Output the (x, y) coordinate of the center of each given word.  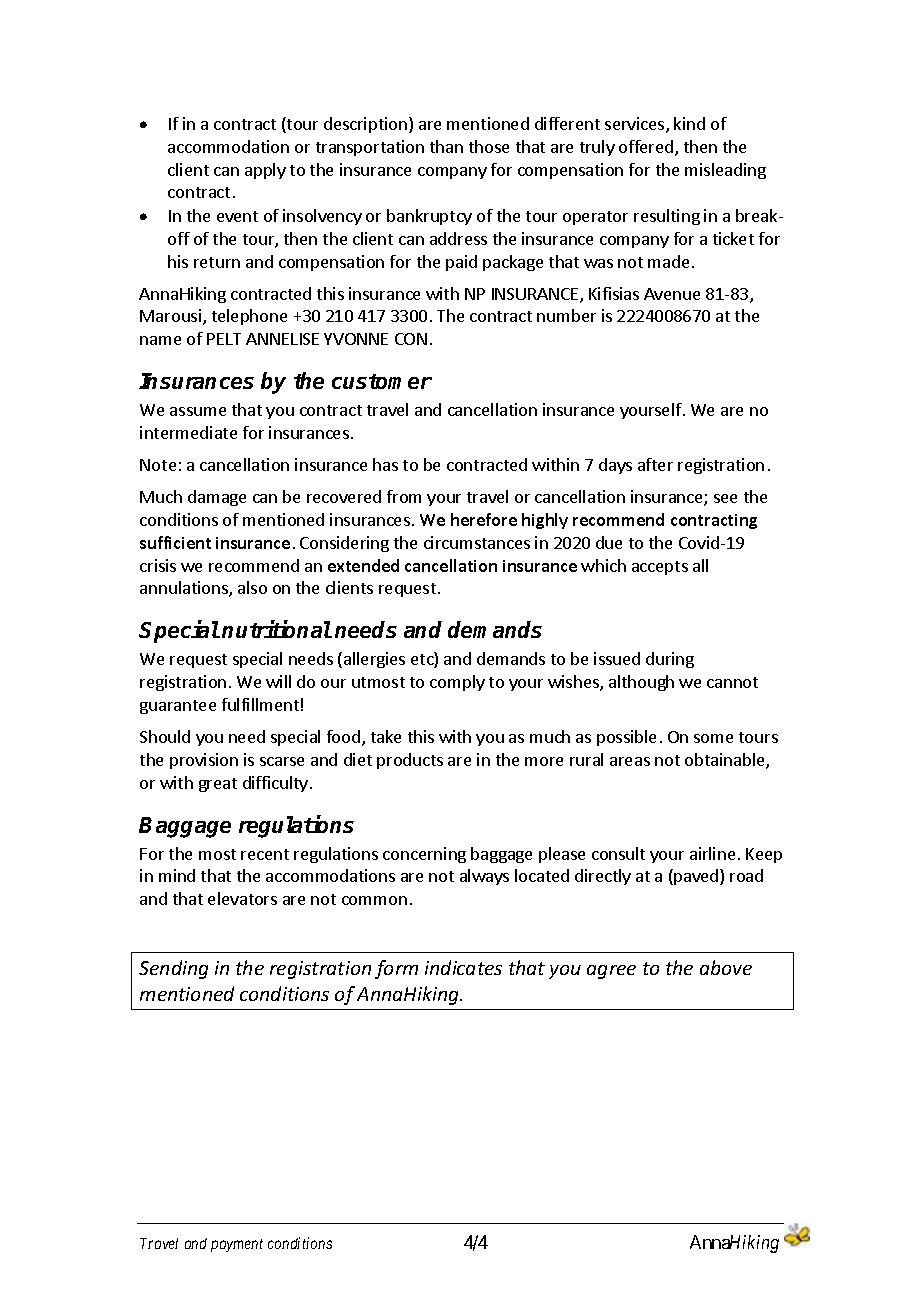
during (670, 660)
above (726, 967)
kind (689, 123)
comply (457, 683)
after (655, 464)
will (278, 681)
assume (198, 411)
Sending (173, 969)
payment (237, 1245)
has (385, 464)
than (446, 146)
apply (265, 171)
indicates (463, 967)
